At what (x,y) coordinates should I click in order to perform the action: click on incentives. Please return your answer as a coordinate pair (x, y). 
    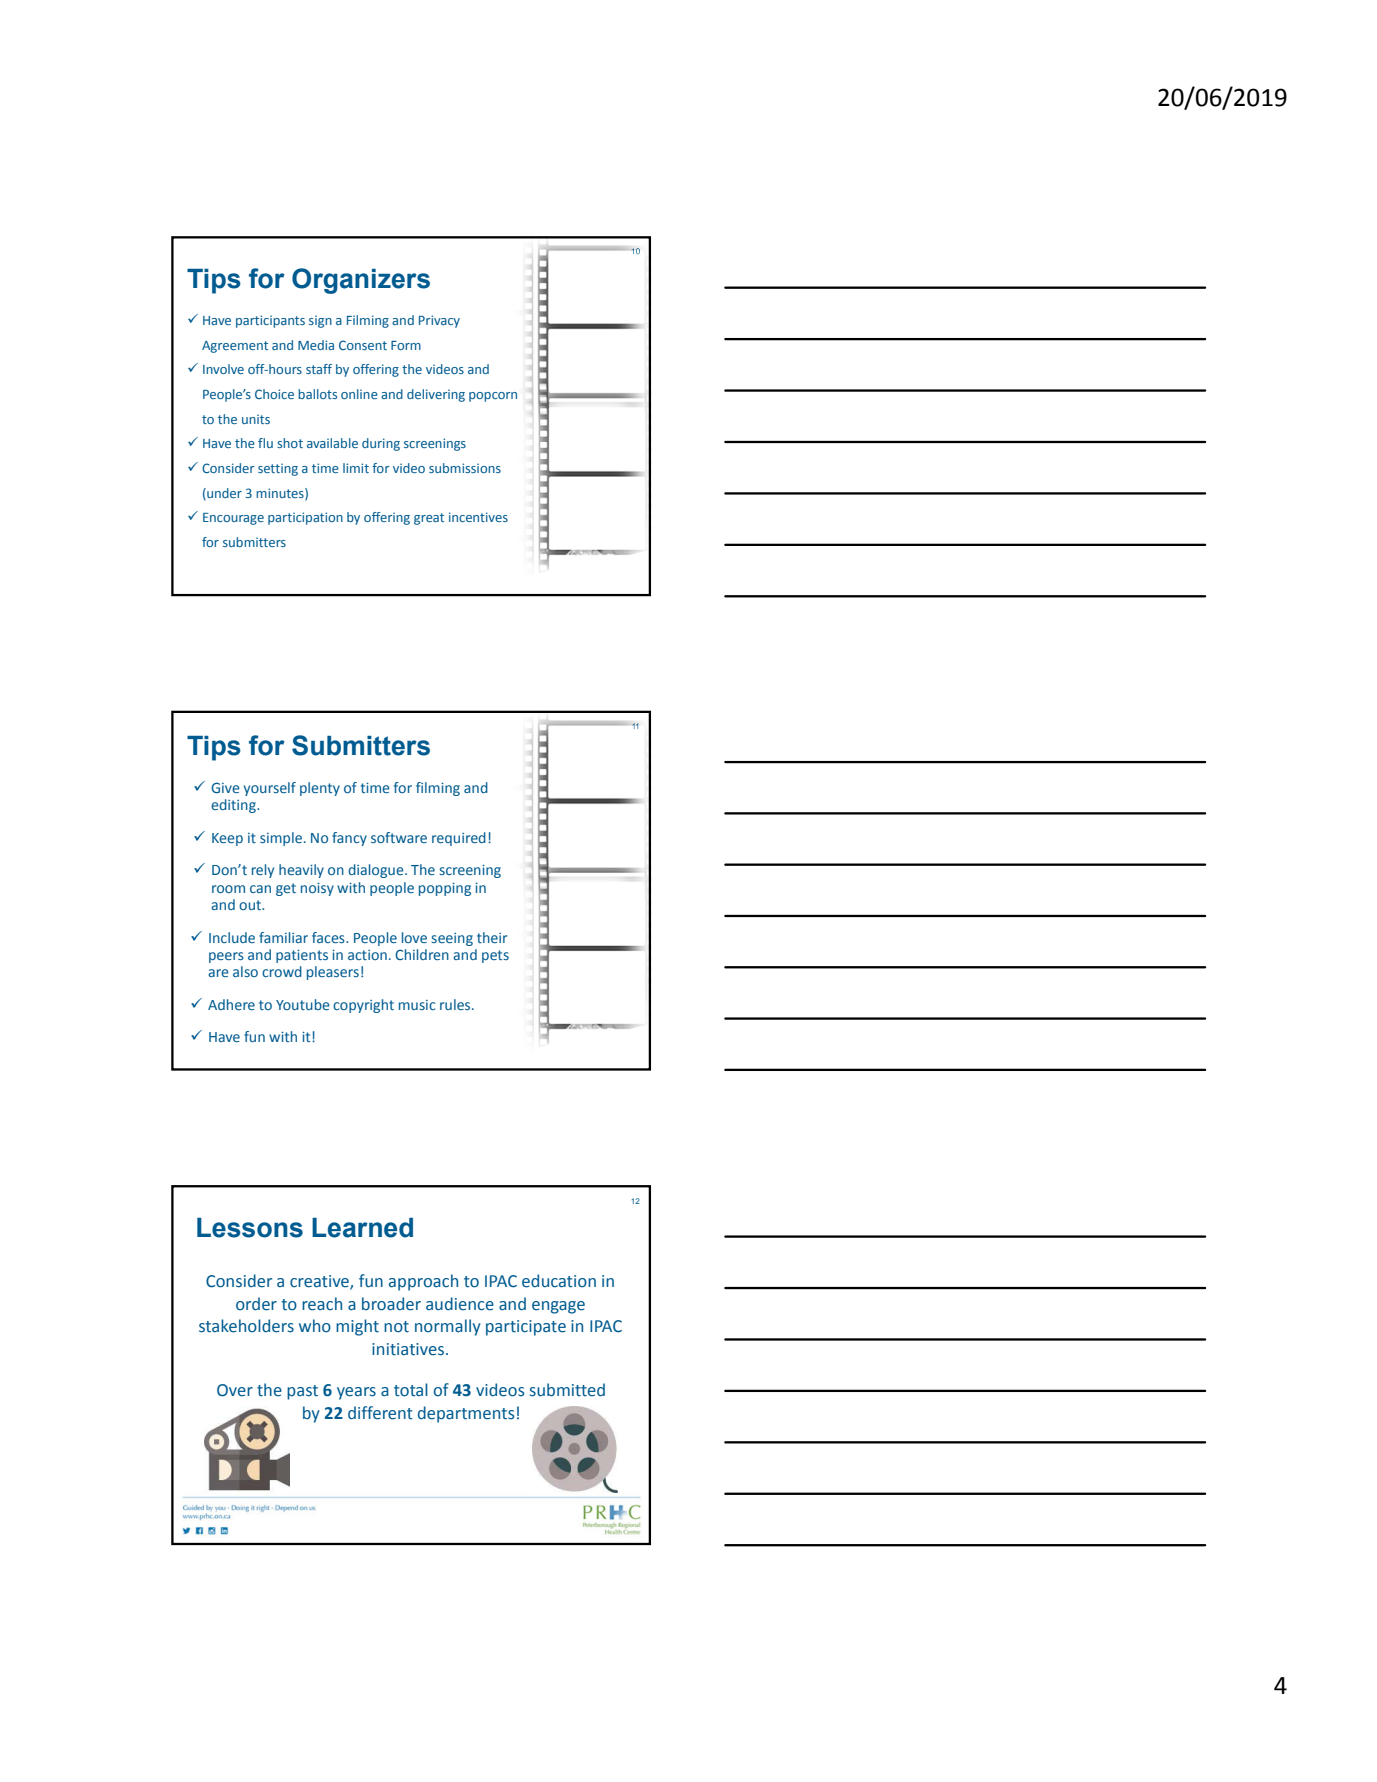
    Looking at the image, I should click on (478, 517).
